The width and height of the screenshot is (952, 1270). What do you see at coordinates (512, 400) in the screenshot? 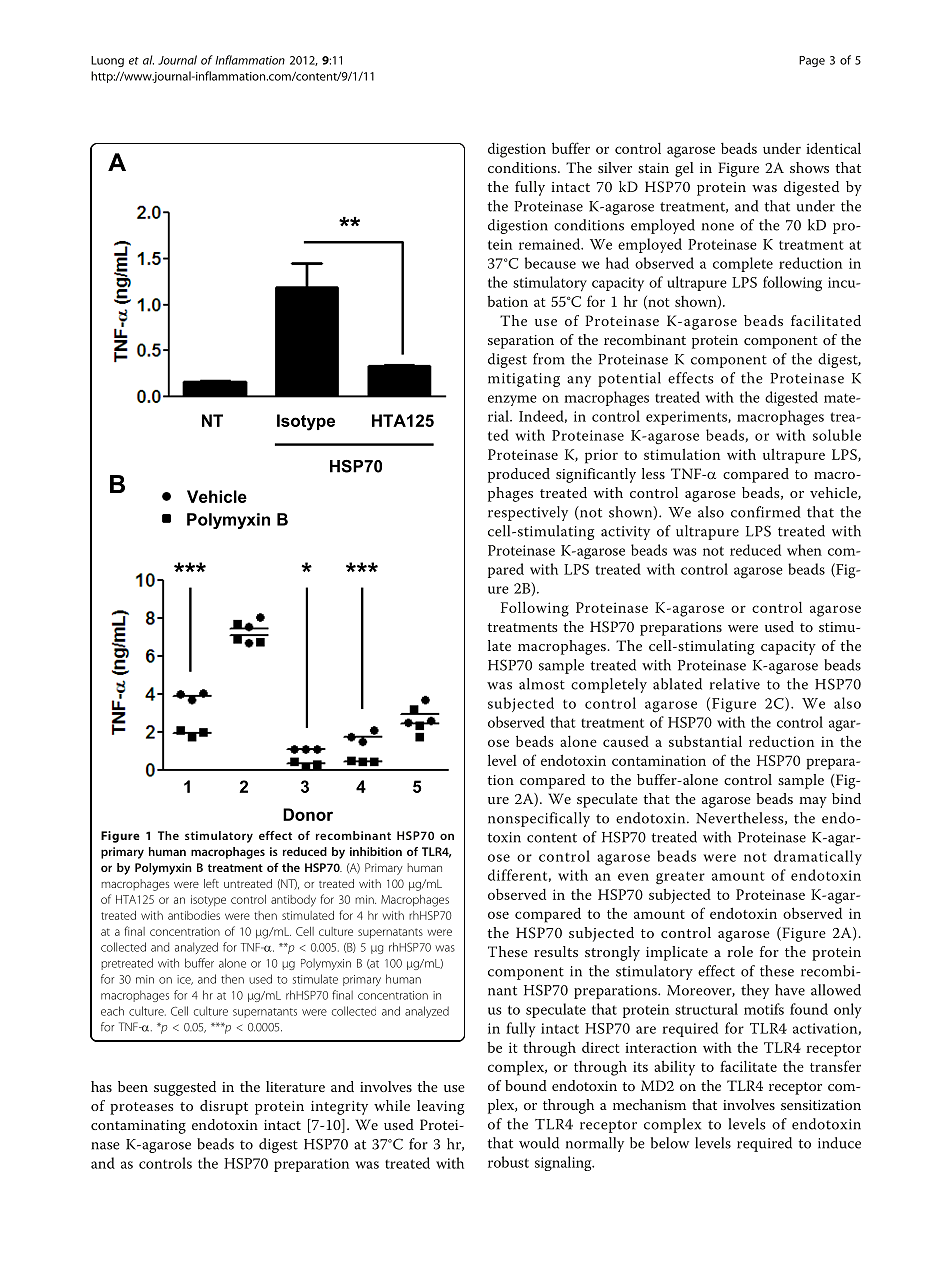
I see `enzyme` at bounding box center [512, 400].
